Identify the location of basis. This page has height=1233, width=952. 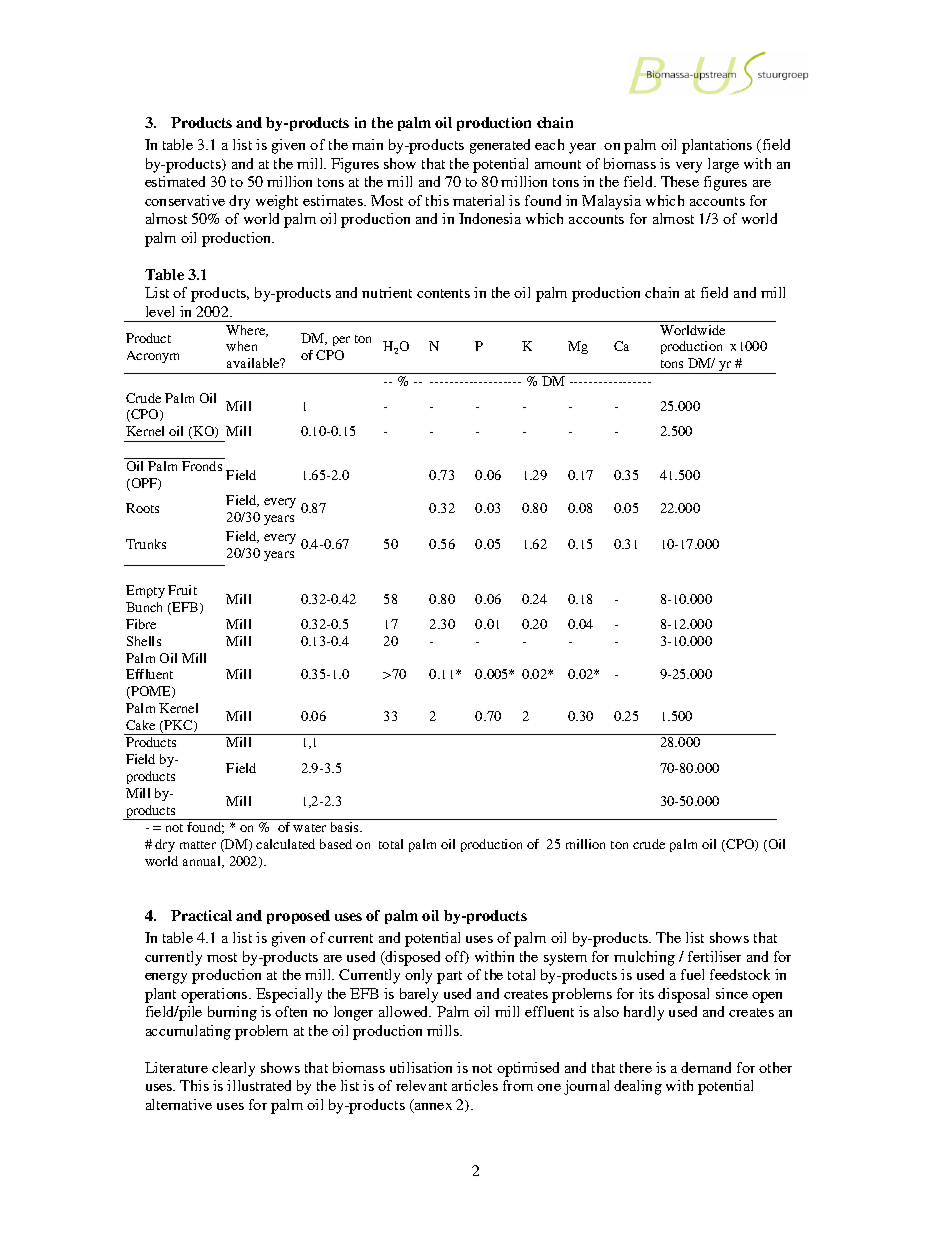
(346, 827).
